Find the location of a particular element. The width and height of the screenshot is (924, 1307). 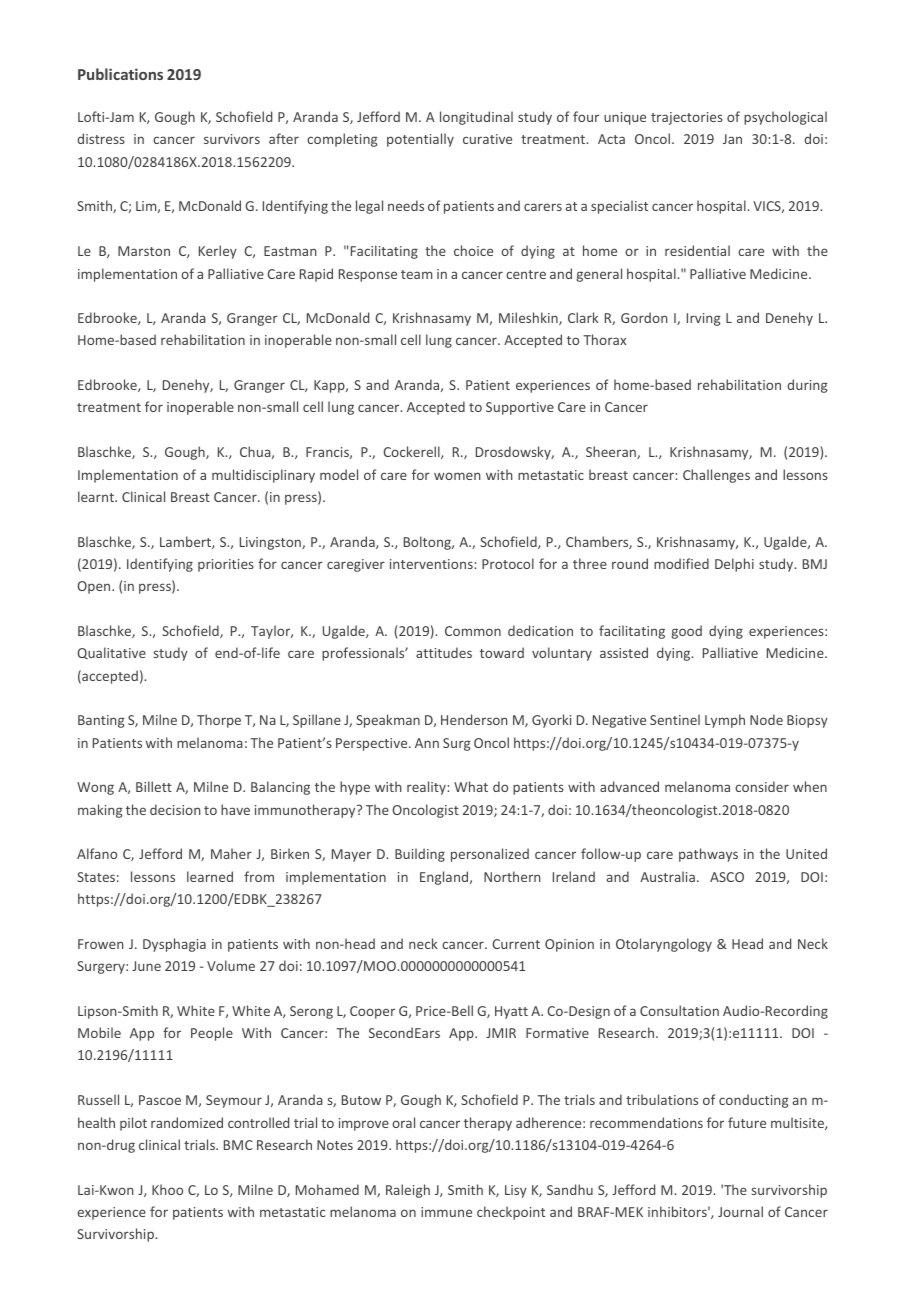

longitudinal is located at coordinates (476, 118).
